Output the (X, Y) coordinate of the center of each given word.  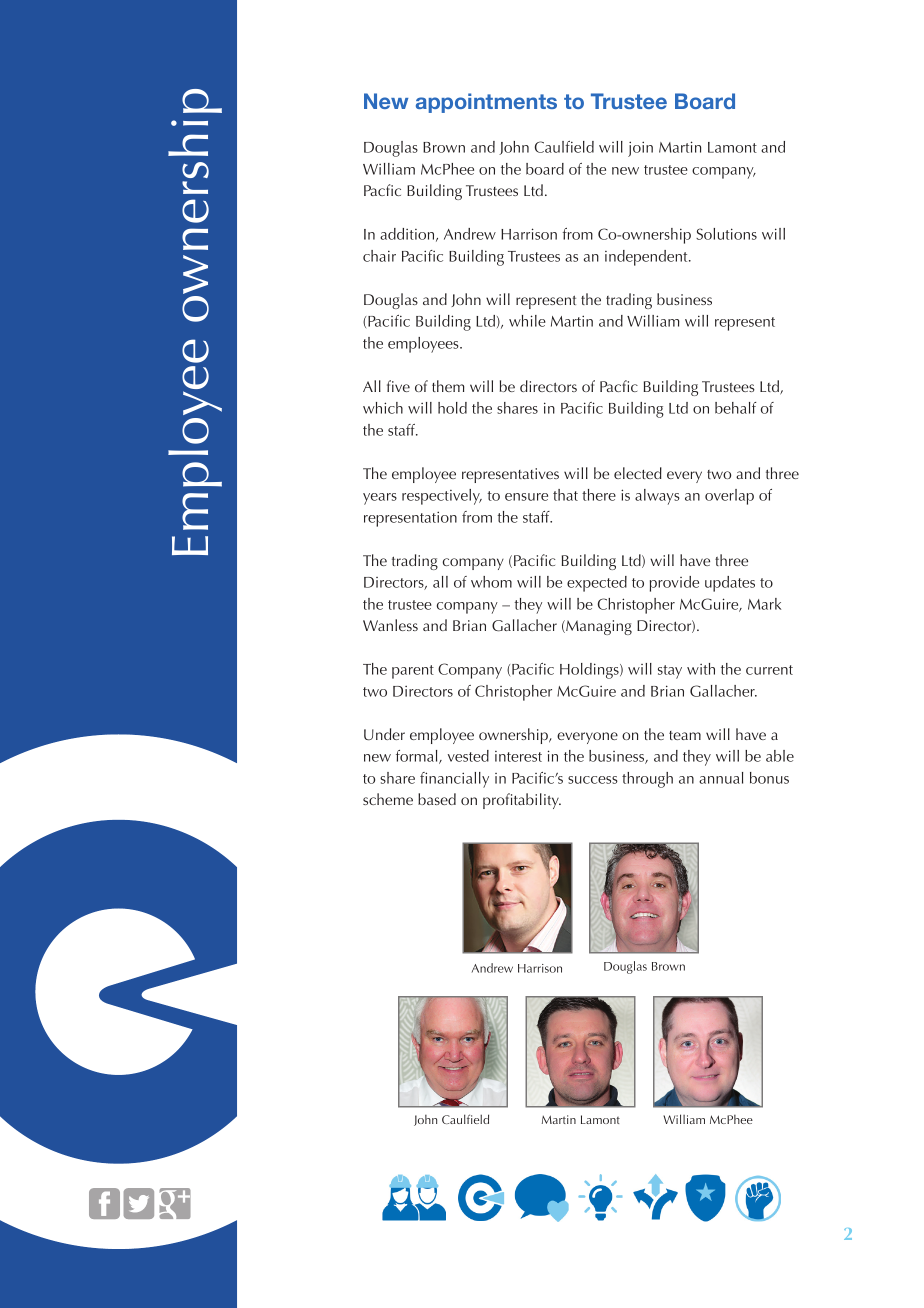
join (640, 149)
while (527, 321)
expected (597, 584)
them (448, 386)
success (593, 780)
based (437, 799)
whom (491, 582)
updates (730, 584)
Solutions (726, 234)
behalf (735, 408)
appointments (486, 103)
